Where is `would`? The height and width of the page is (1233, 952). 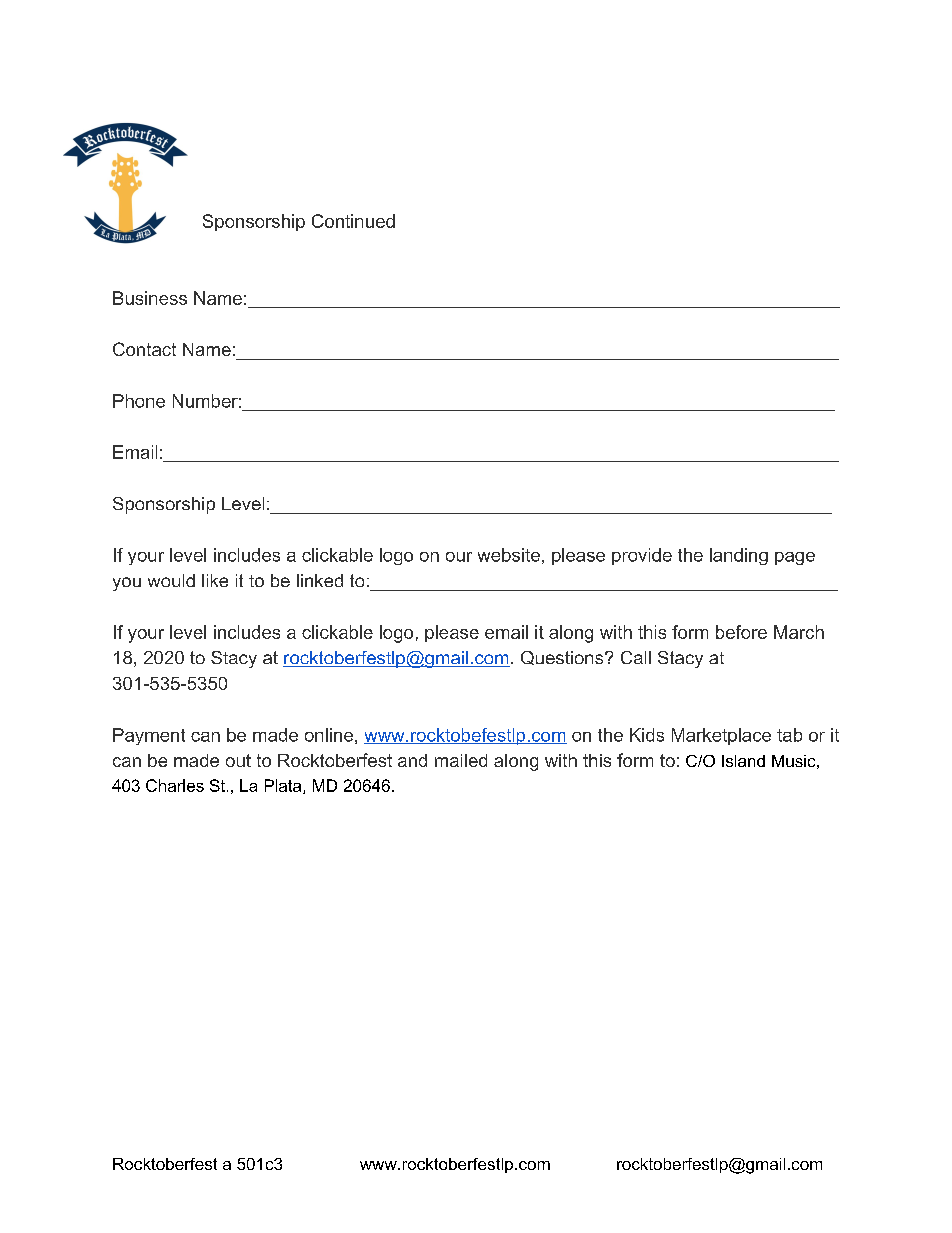
would is located at coordinates (171, 580).
